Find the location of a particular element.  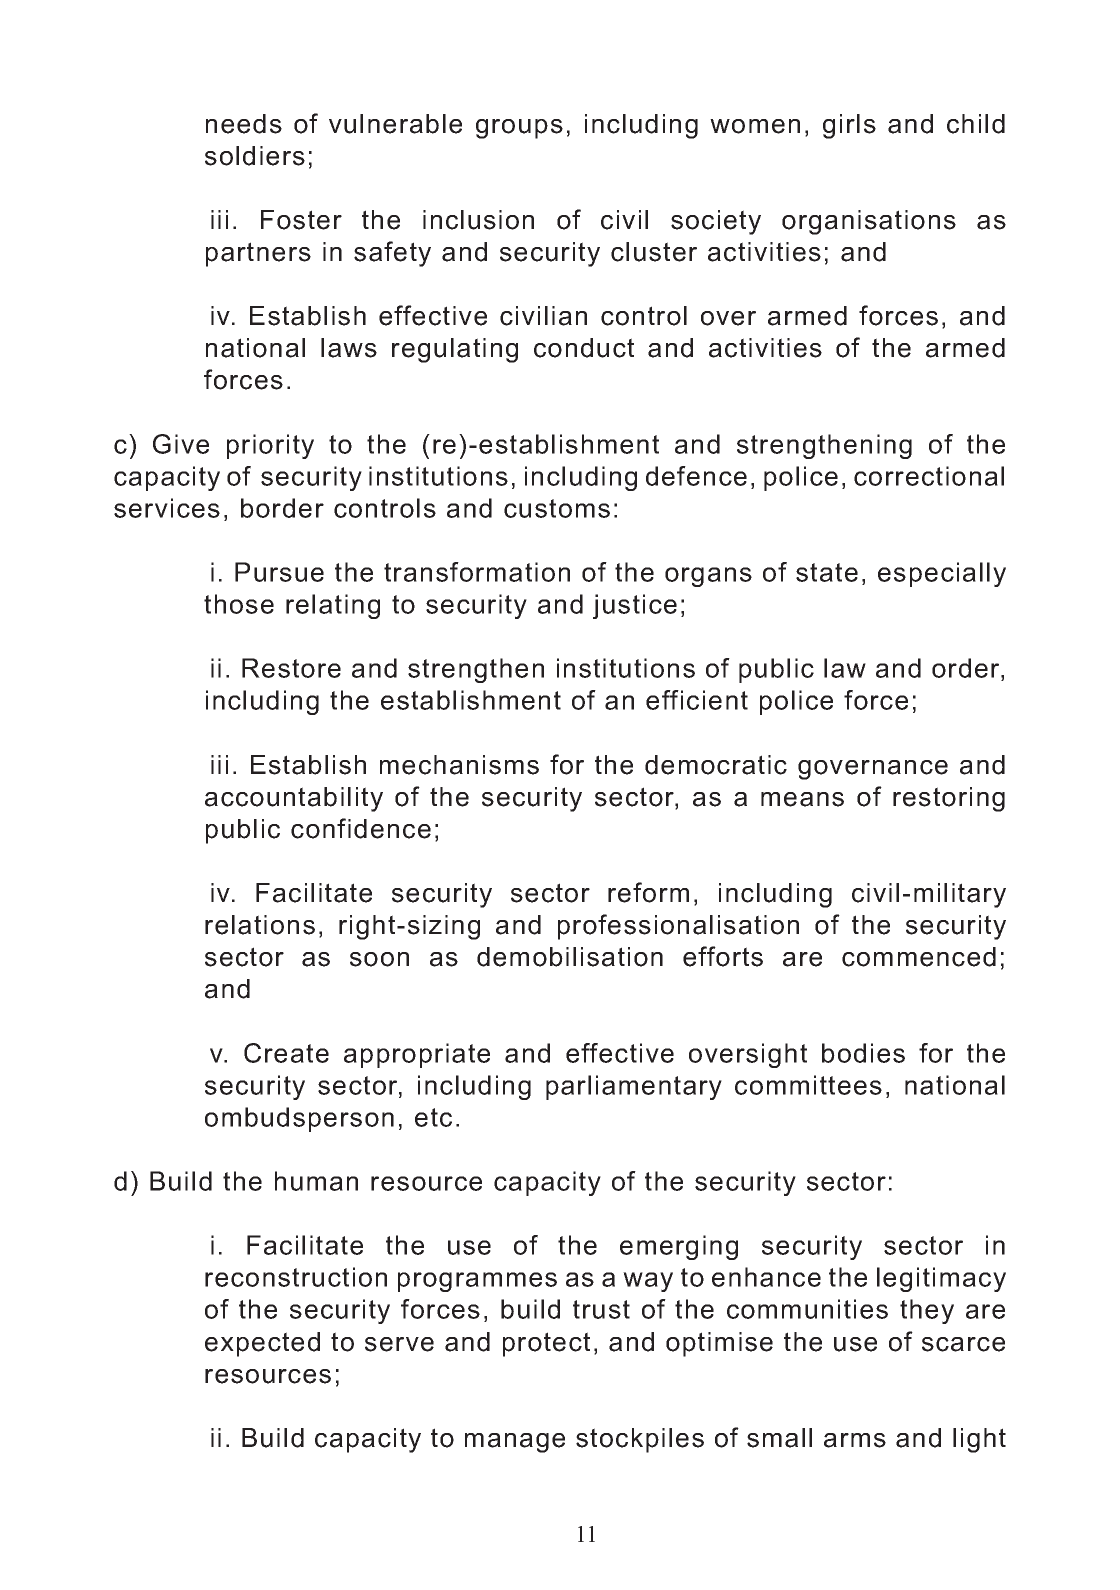

parliamentary is located at coordinates (634, 1087).
